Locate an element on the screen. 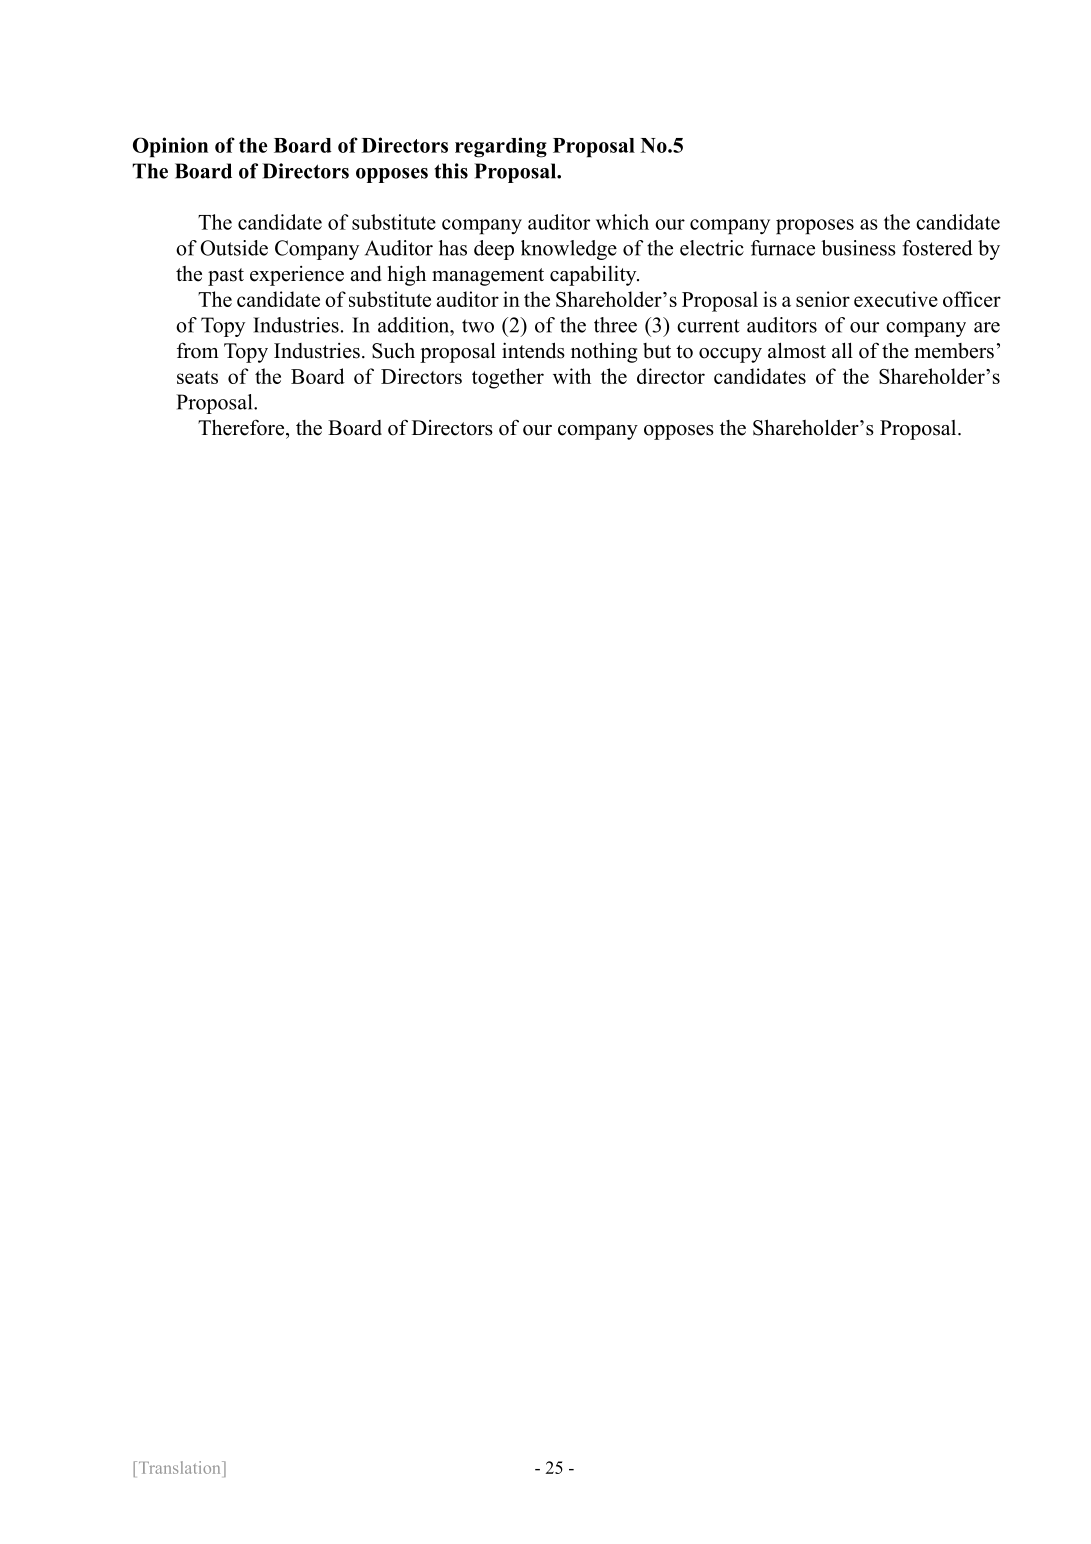  with is located at coordinates (572, 376).
